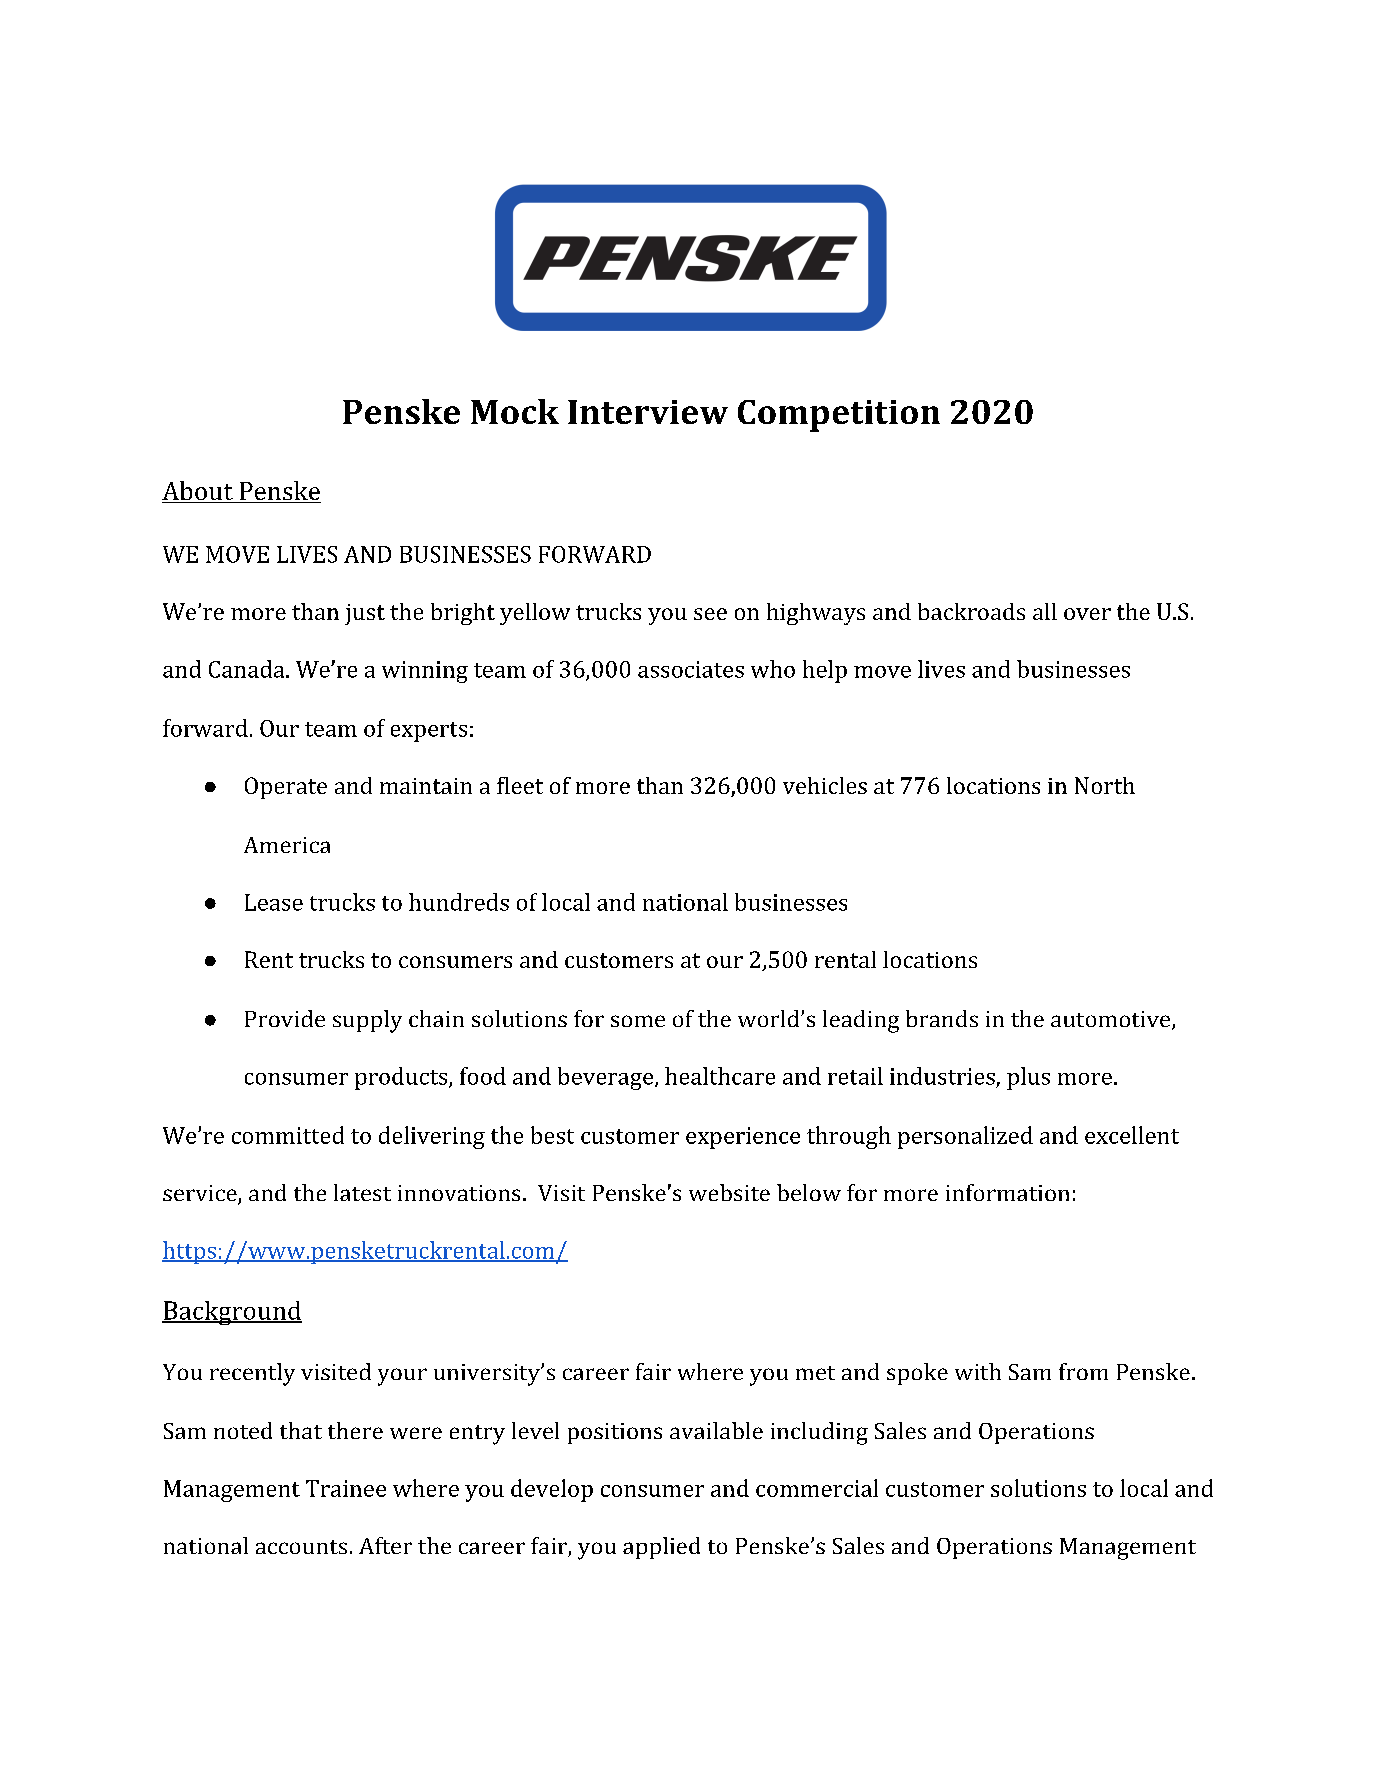 The image size is (1379, 1784). What do you see at coordinates (839, 416) in the page?
I see `Competition` at bounding box center [839, 416].
